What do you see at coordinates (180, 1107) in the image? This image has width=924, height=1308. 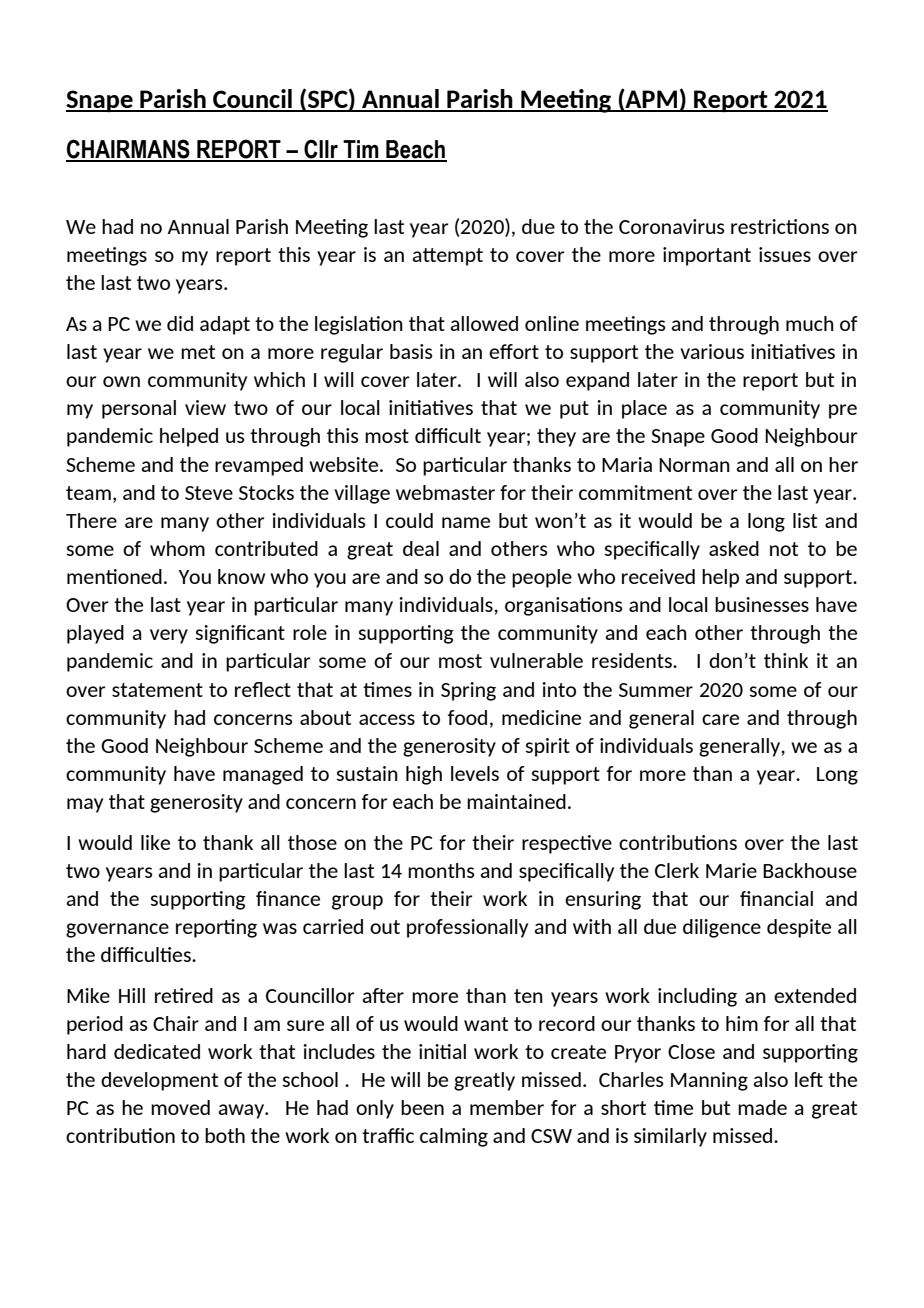 I see `moved` at bounding box center [180, 1107].
